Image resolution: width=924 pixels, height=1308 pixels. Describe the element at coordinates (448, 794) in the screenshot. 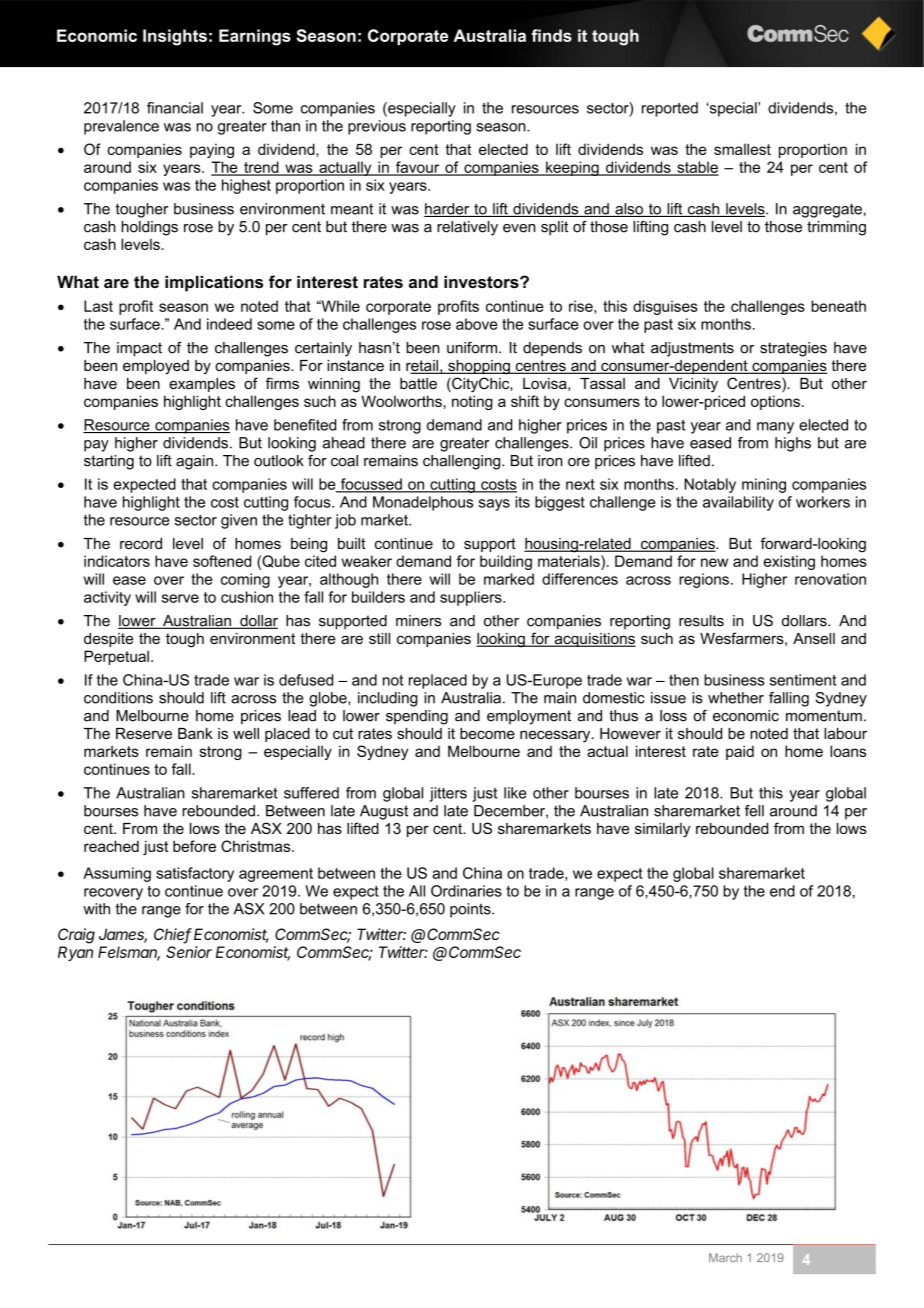

I see `jitters` at that location.
